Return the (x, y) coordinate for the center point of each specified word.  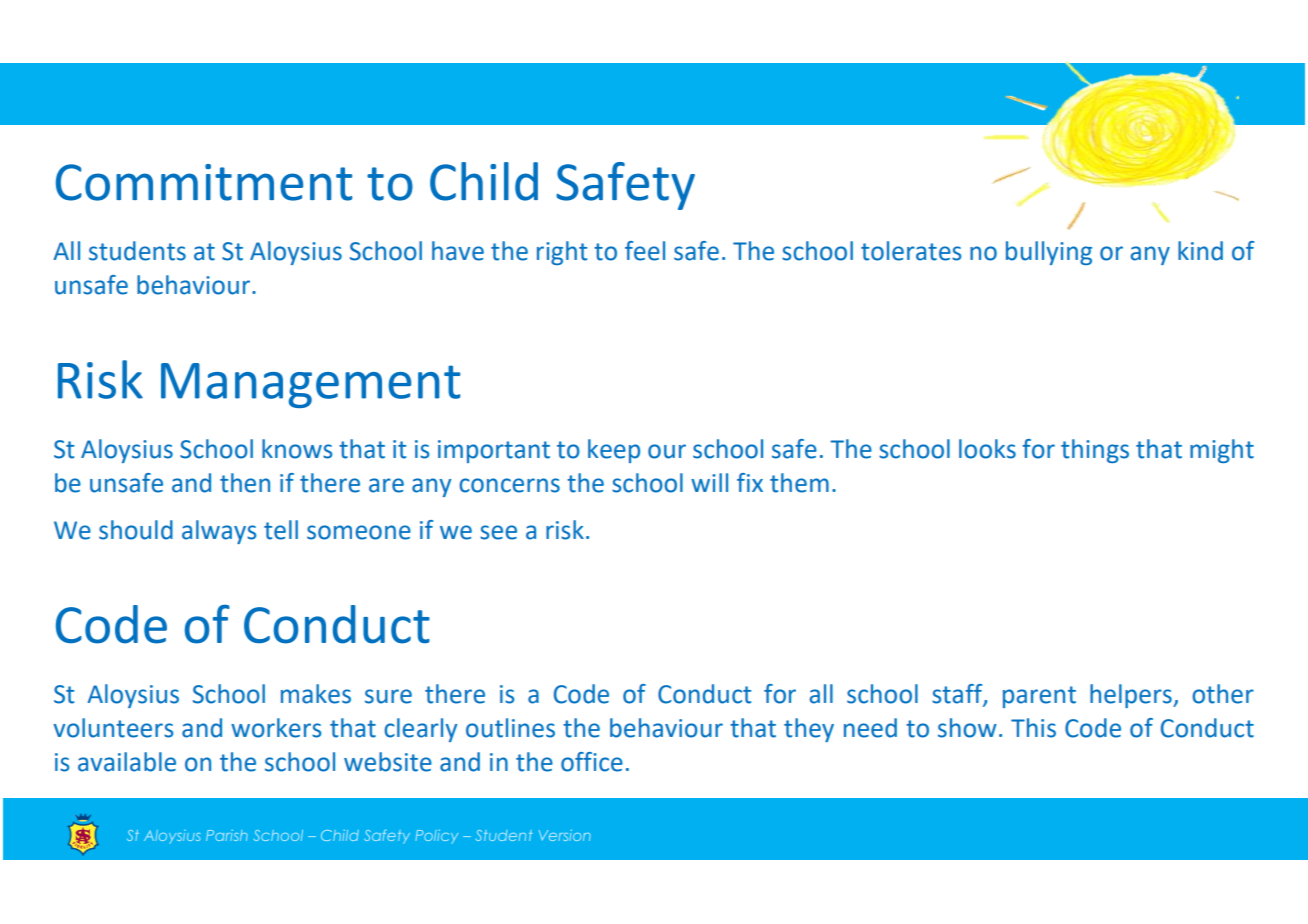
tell (281, 530)
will (709, 482)
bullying (1049, 253)
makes (316, 694)
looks (987, 449)
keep (614, 451)
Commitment (204, 182)
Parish (227, 835)
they (809, 730)
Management (310, 385)
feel (645, 251)
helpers (1132, 696)
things (1095, 451)
